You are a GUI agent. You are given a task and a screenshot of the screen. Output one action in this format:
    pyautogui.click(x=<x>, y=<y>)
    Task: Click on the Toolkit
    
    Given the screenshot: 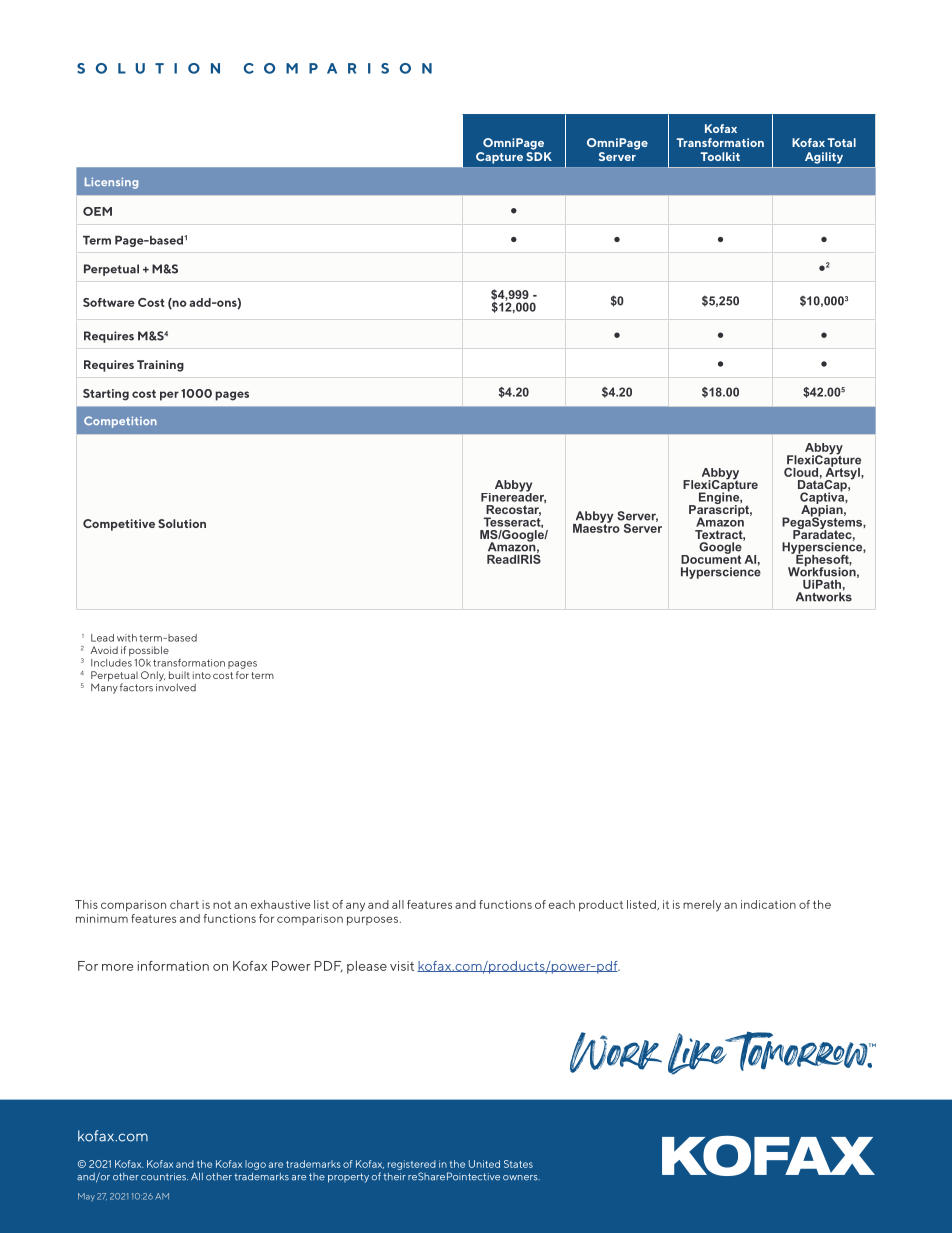 What is the action you would take?
    pyautogui.click(x=720, y=156)
